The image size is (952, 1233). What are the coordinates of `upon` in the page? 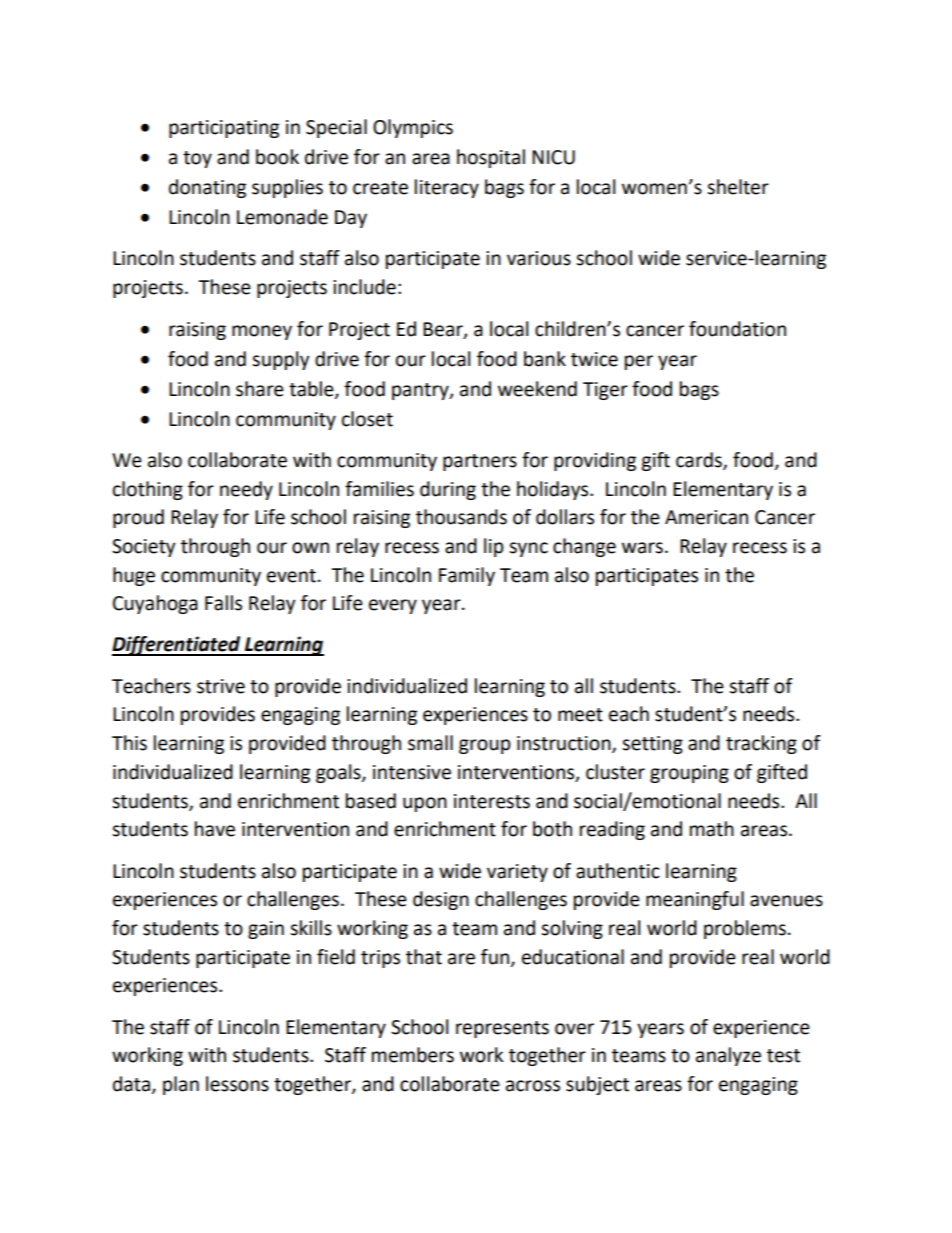 It's located at (425, 804).
